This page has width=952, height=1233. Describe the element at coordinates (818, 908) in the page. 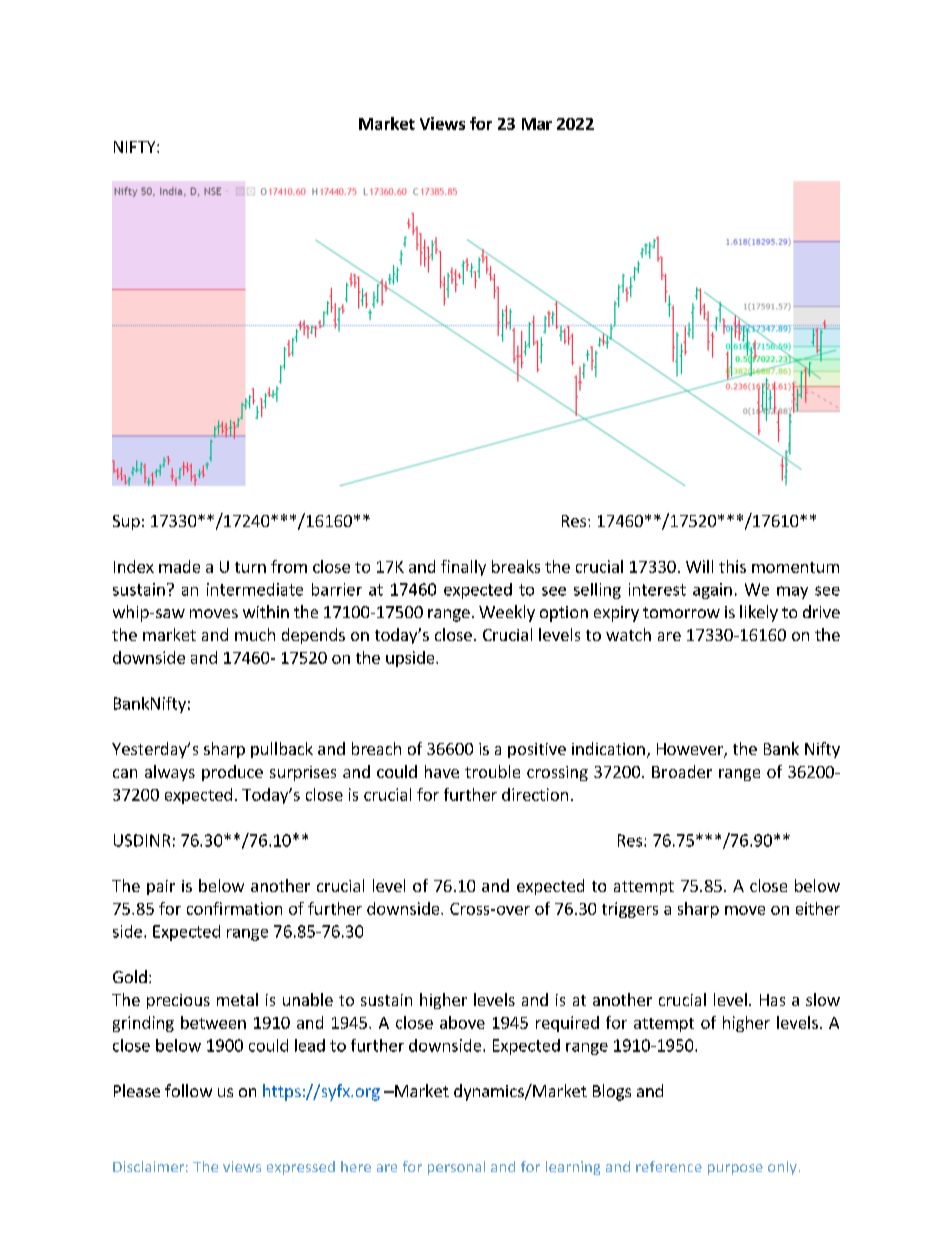

I see `either` at that location.
